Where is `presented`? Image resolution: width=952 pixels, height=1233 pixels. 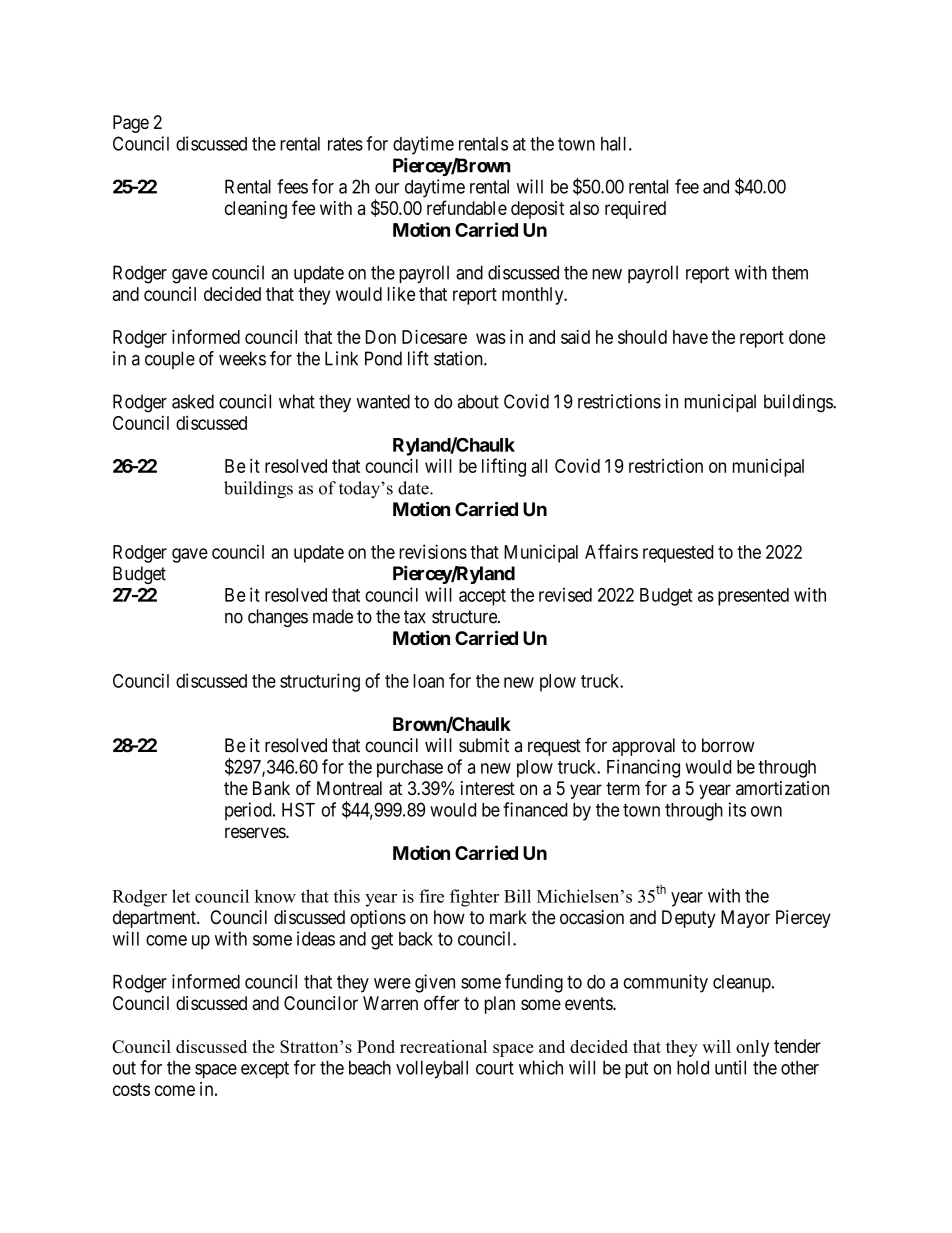
presented is located at coordinates (753, 597).
